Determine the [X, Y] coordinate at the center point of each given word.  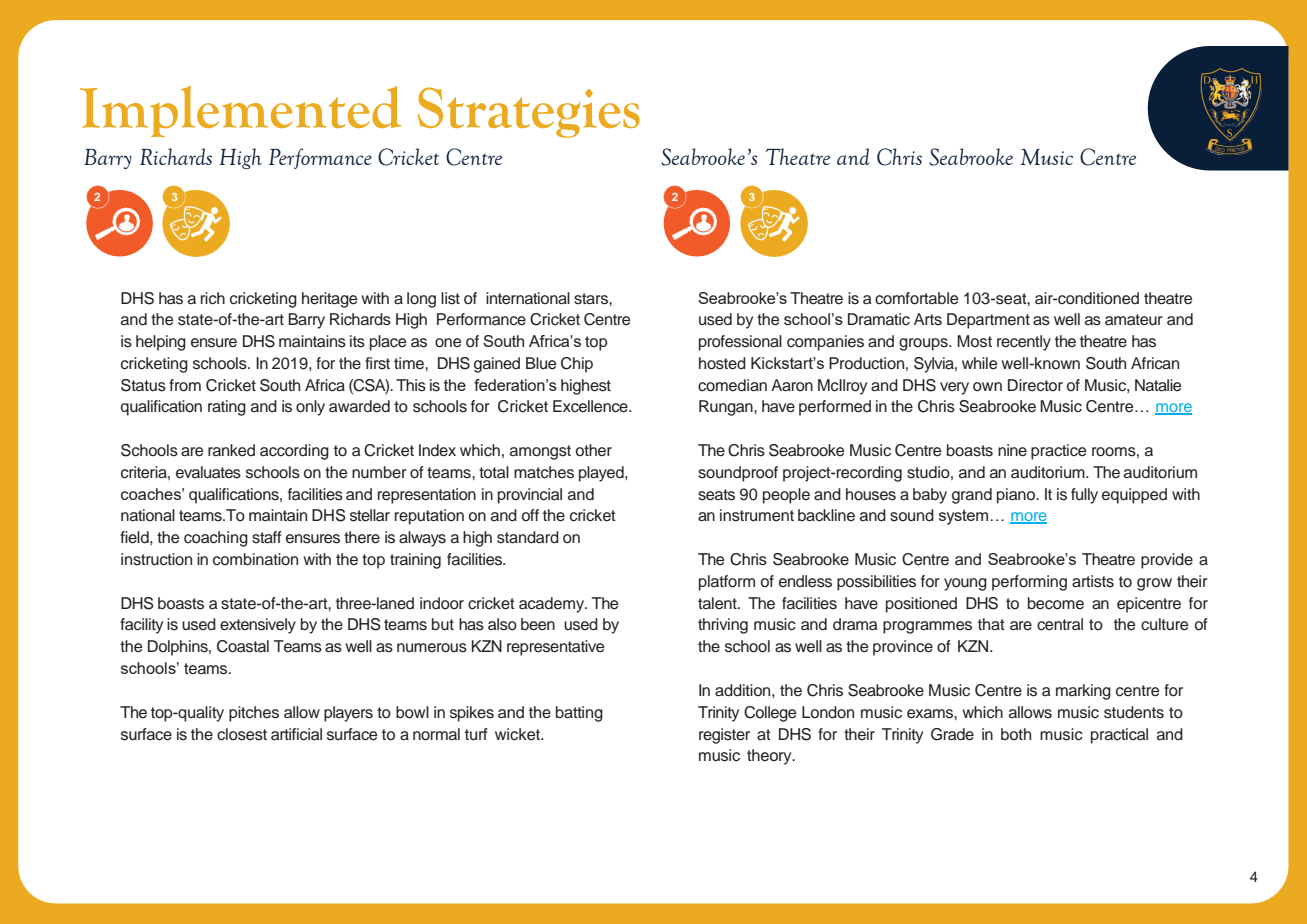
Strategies [529, 112]
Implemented [240, 111]
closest [242, 734]
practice [1058, 452]
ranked [231, 450]
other [594, 450]
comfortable [916, 298]
